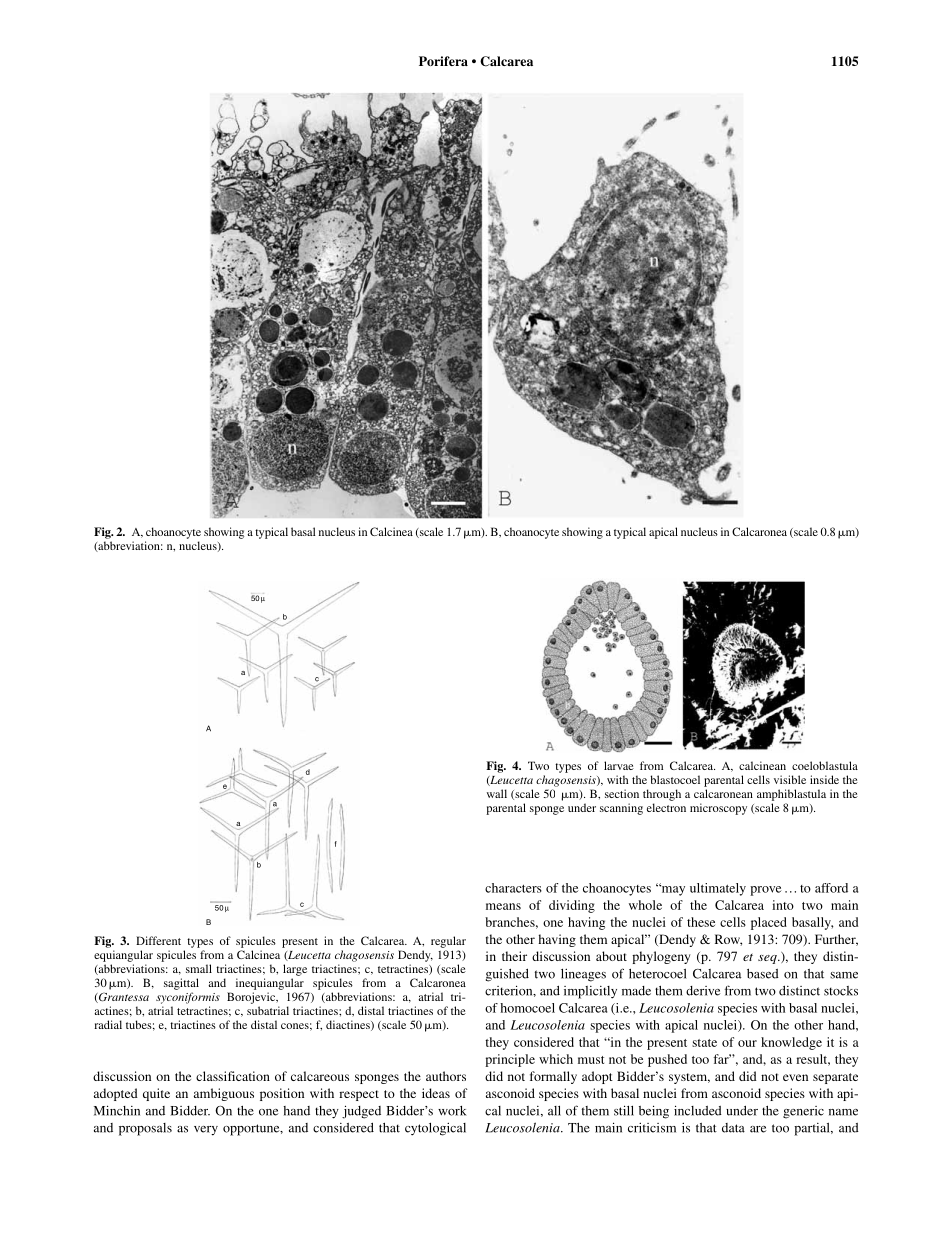  I want to click on microscopy, so click(718, 809).
